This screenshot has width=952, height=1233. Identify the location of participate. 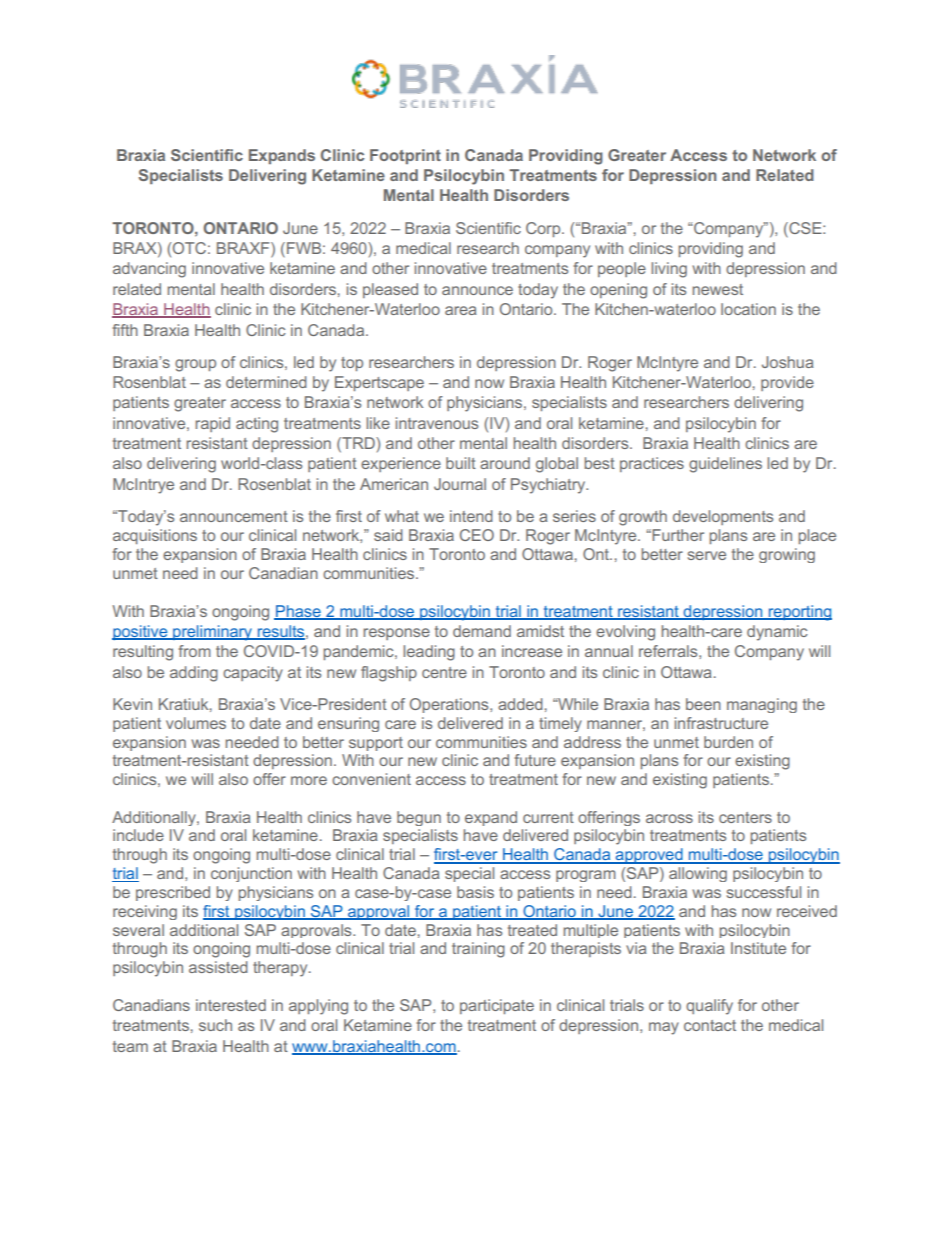
(497, 1006).
